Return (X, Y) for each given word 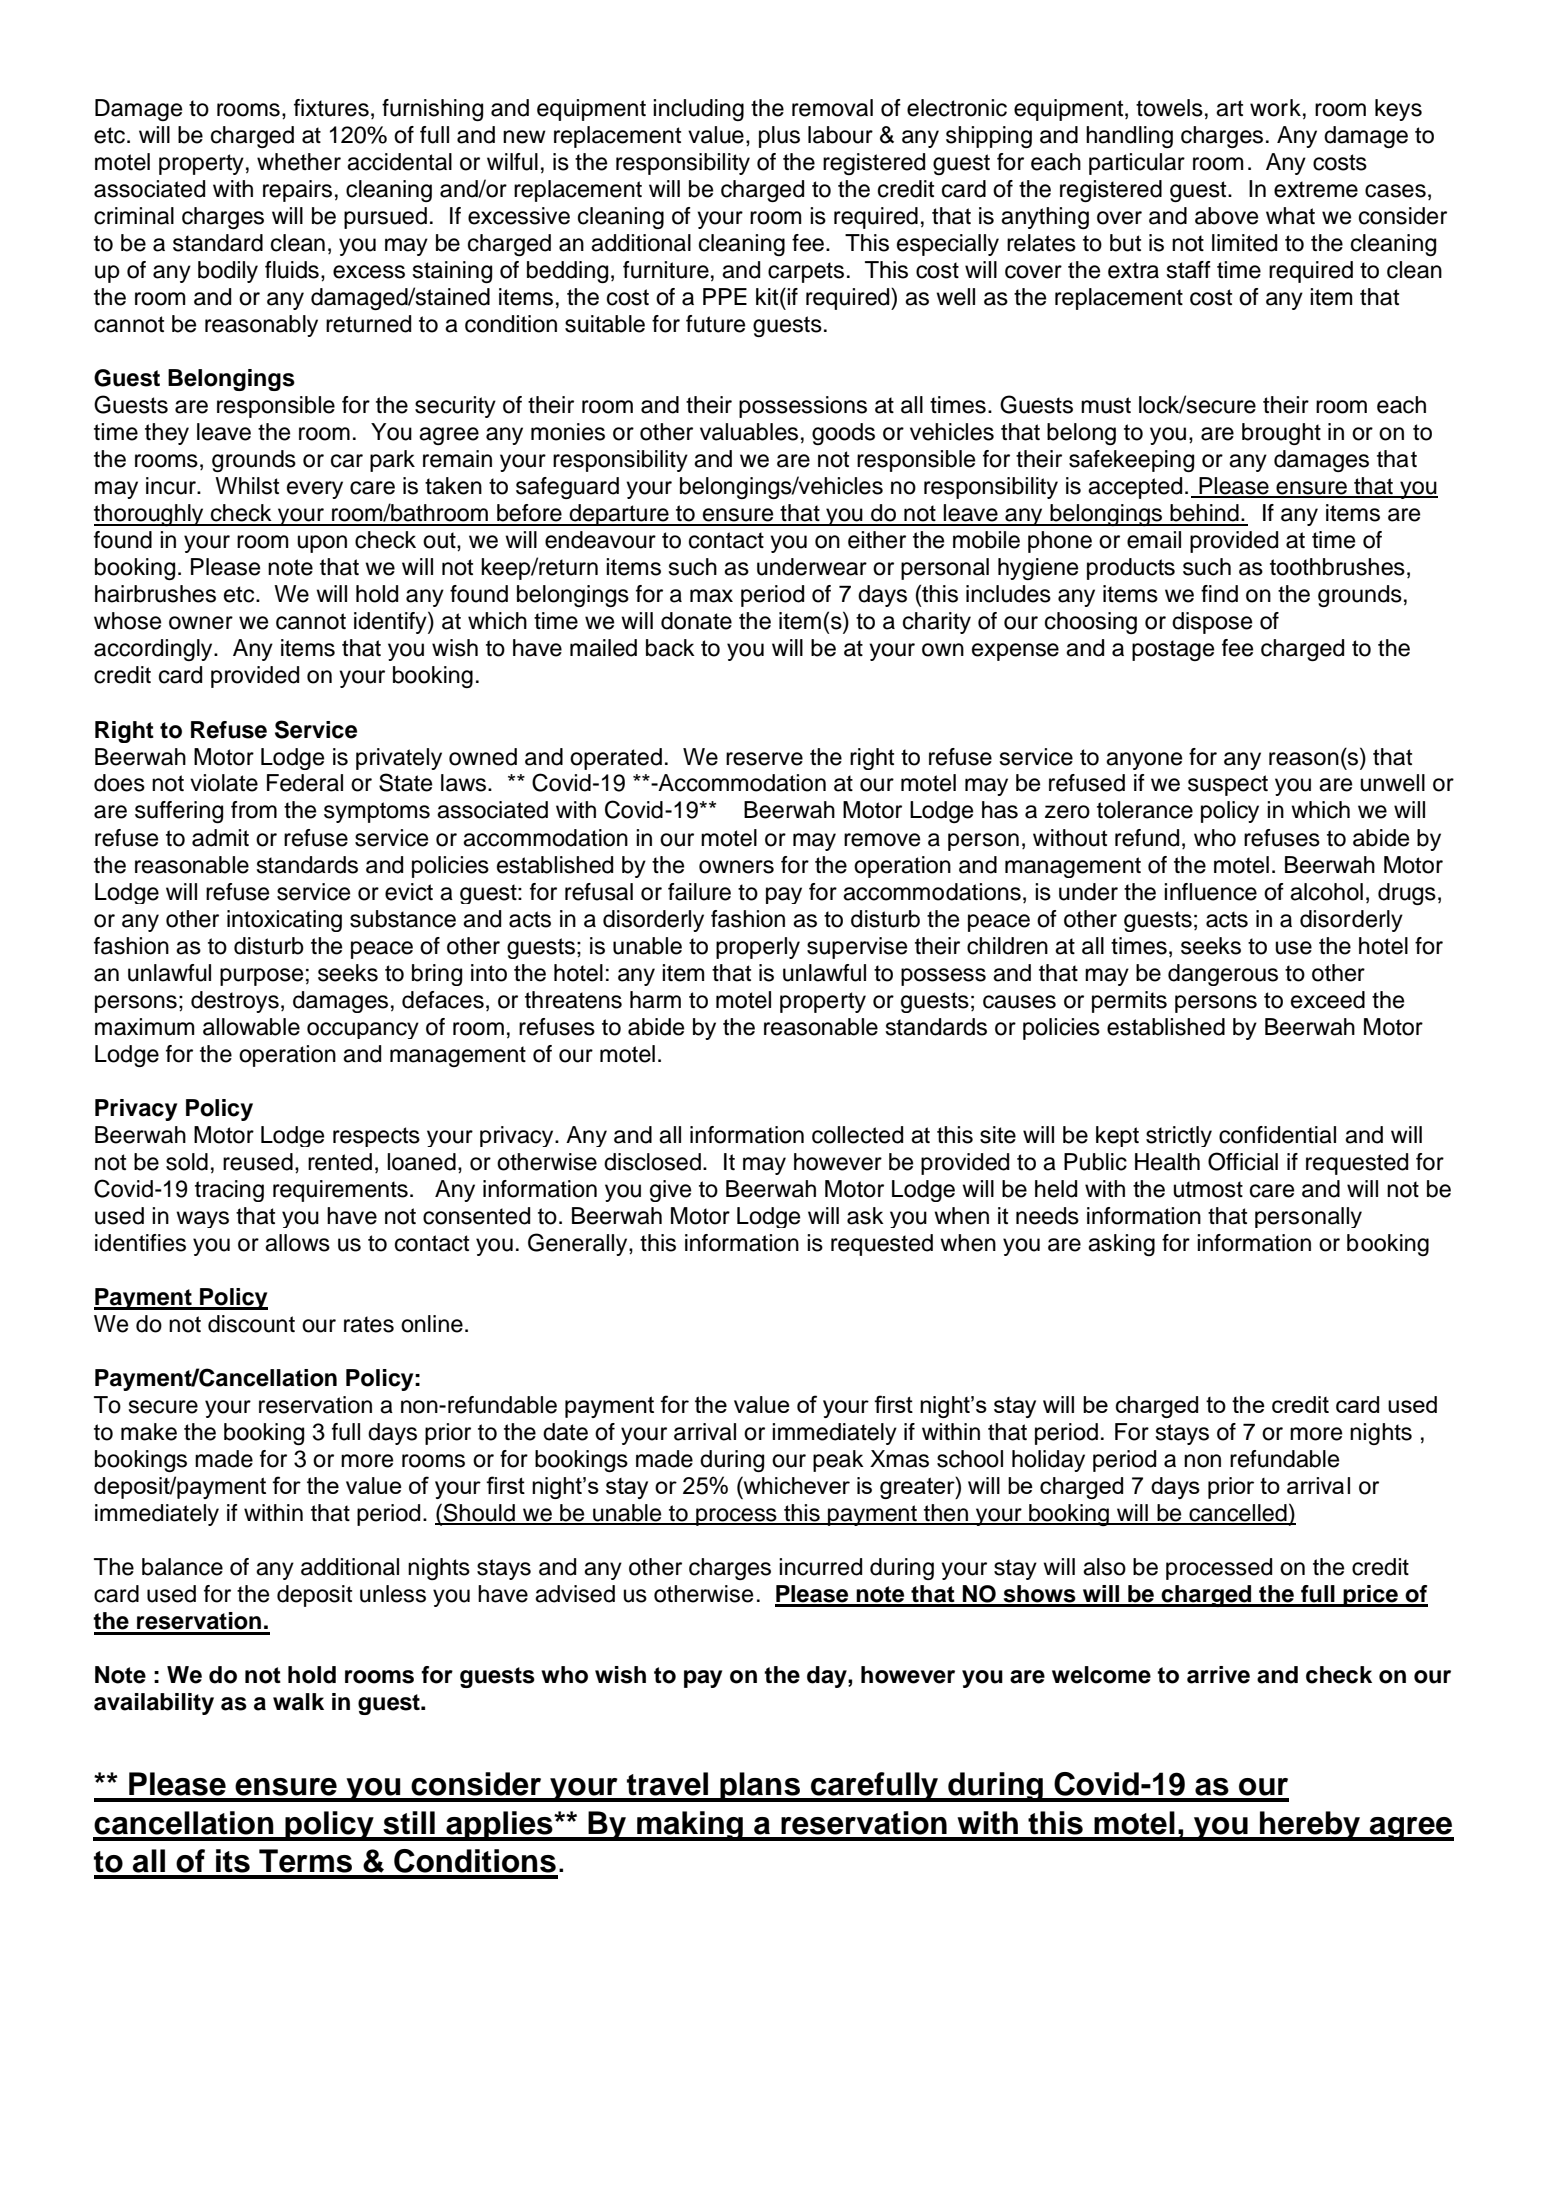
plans (760, 1787)
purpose (261, 977)
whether (299, 162)
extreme (1316, 189)
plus (779, 137)
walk (298, 1702)
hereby (1310, 1826)
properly (758, 948)
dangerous (1223, 975)
